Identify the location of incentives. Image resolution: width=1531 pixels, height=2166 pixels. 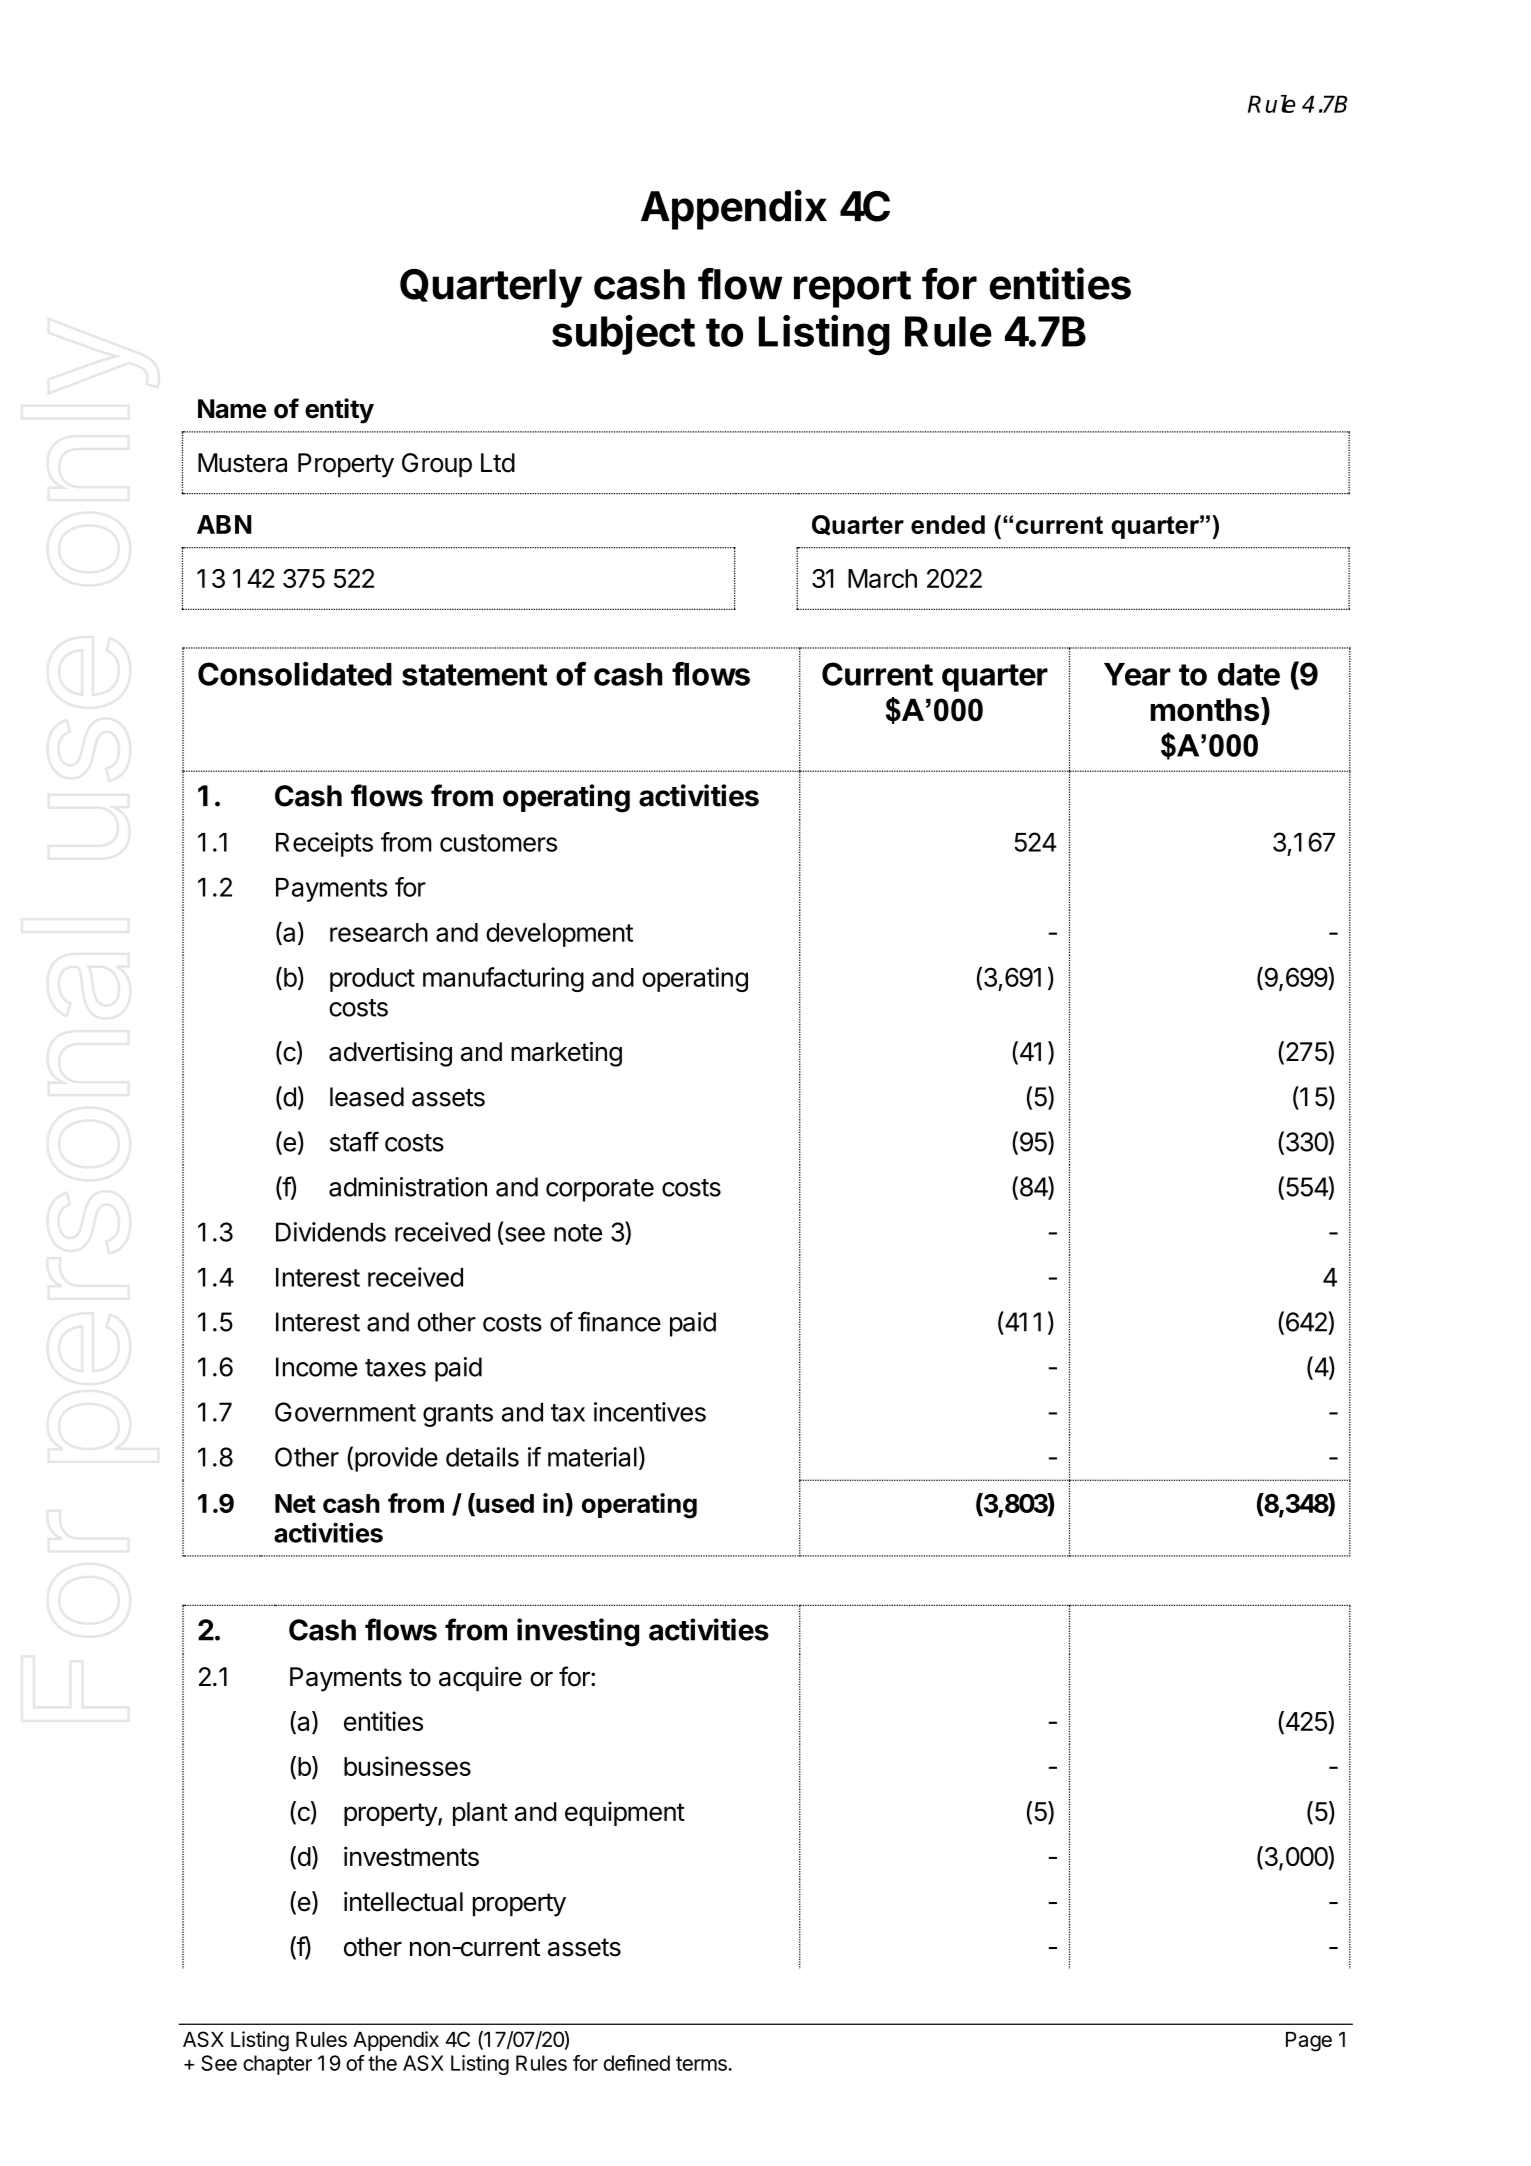
(650, 1412).
